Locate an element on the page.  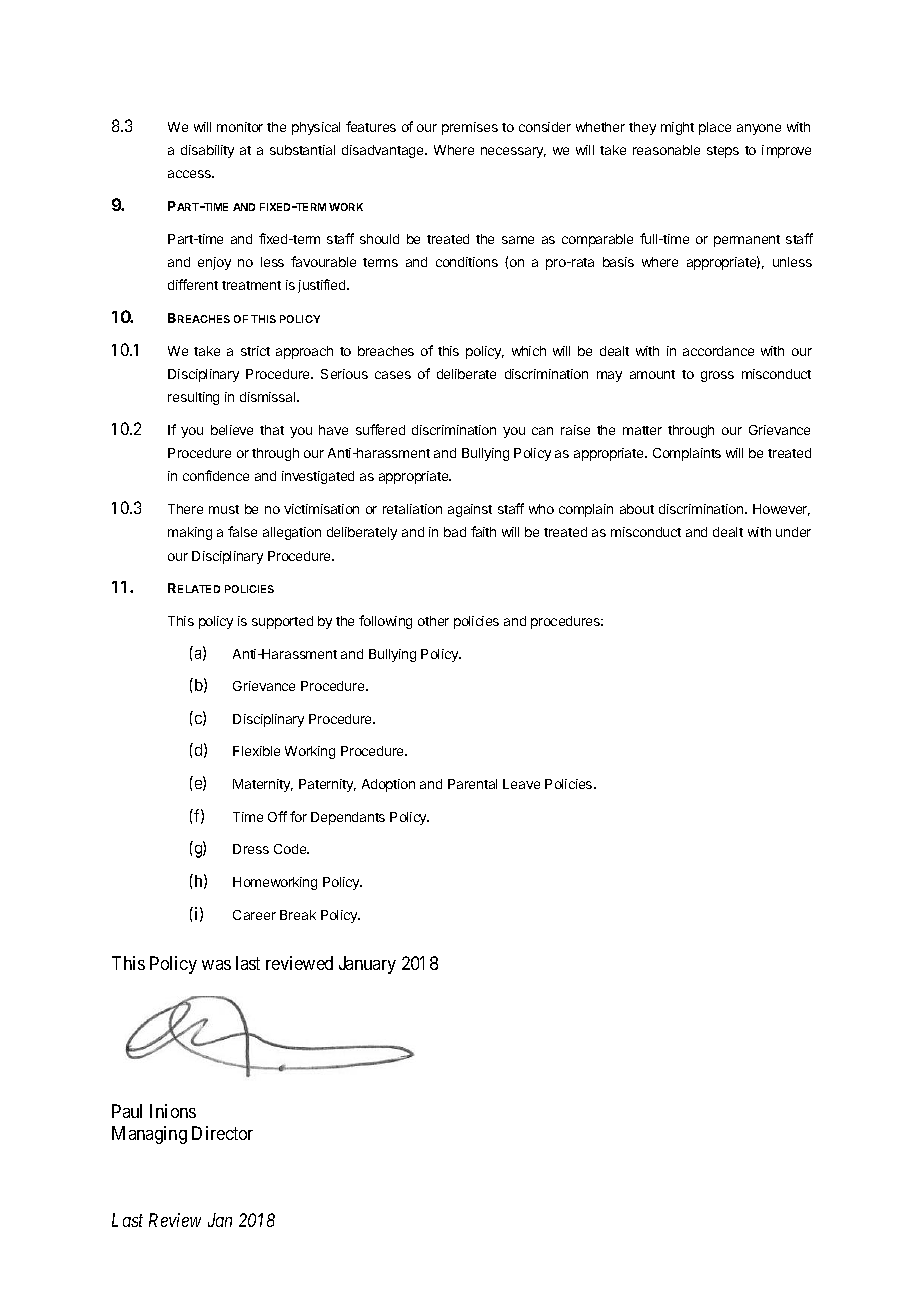
other is located at coordinates (433, 621).
